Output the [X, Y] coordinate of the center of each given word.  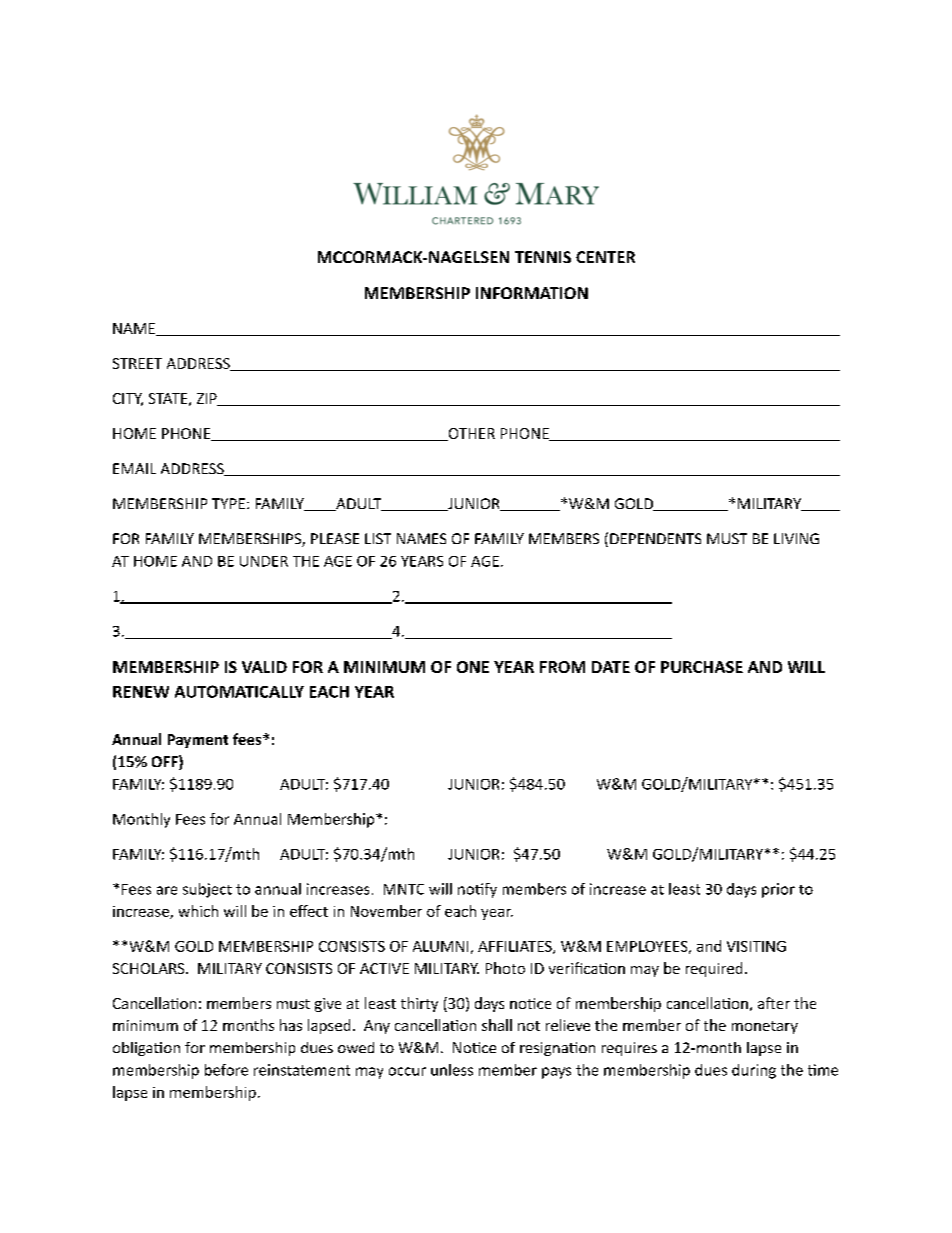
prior [778, 890]
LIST [378, 538]
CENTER [605, 257]
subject [207, 890]
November [386, 911]
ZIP [208, 399]
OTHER [470, 434]
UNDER [264, 561]
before [226, 1070]
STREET [137, 363]
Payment [198, 741]
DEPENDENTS [655, 538]
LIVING [796, 538]
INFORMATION [532, 293]
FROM [562, 667]
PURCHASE [702, 667]
